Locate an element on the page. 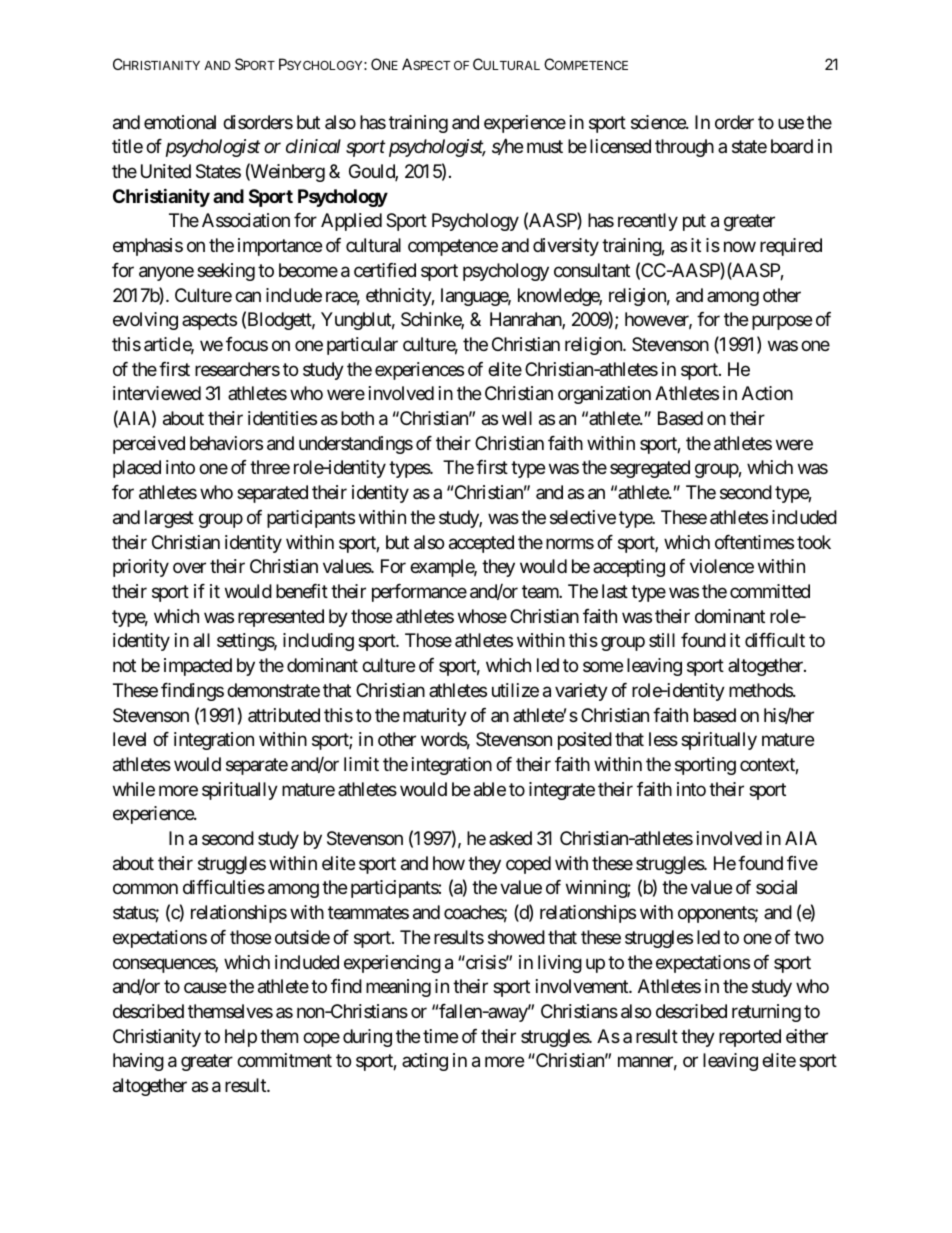 The width and height of the image is (952, 1233). reported is located at coordinates (750, 1038).
